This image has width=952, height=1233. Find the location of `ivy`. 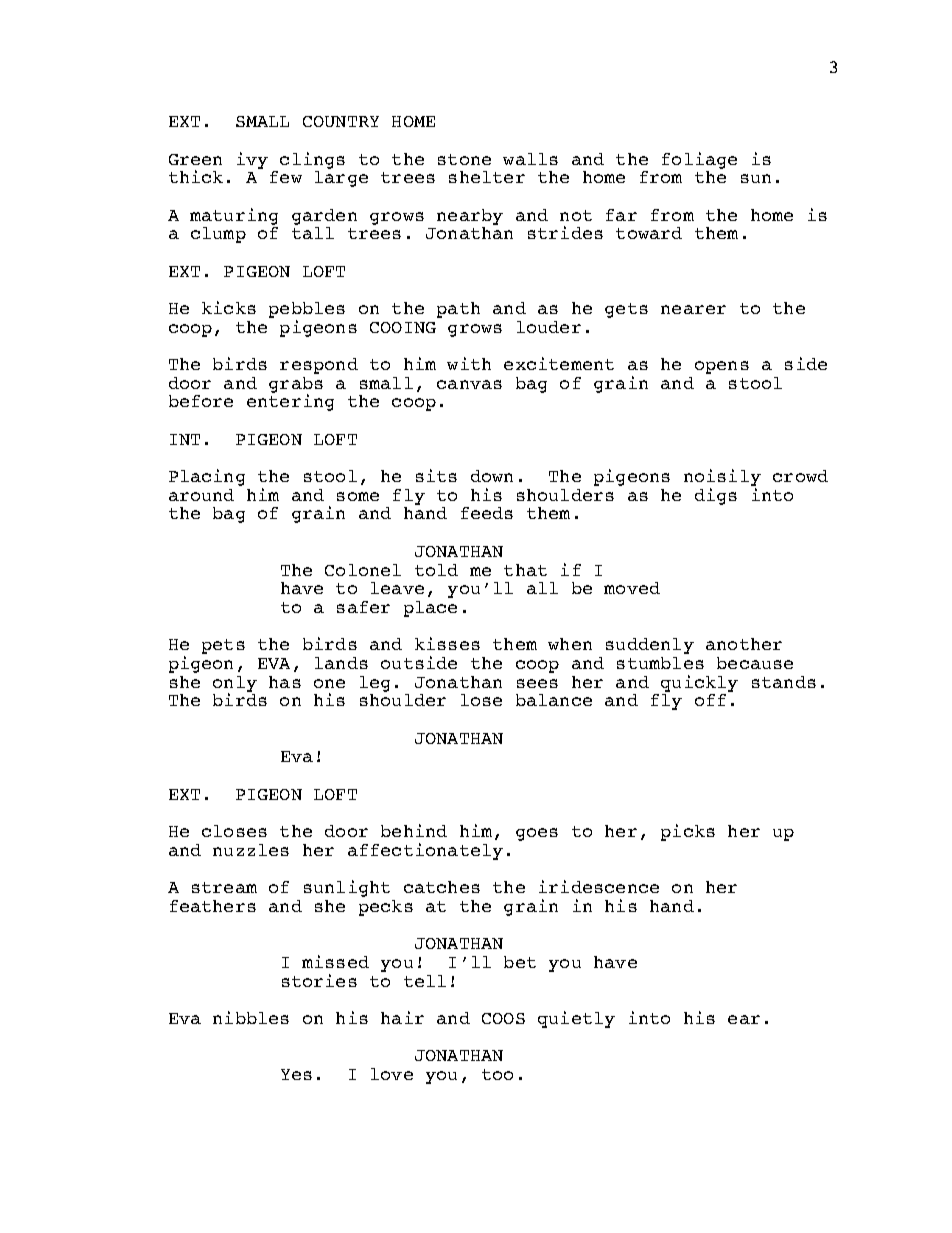

ivy is located at coordinates (252, 160).
